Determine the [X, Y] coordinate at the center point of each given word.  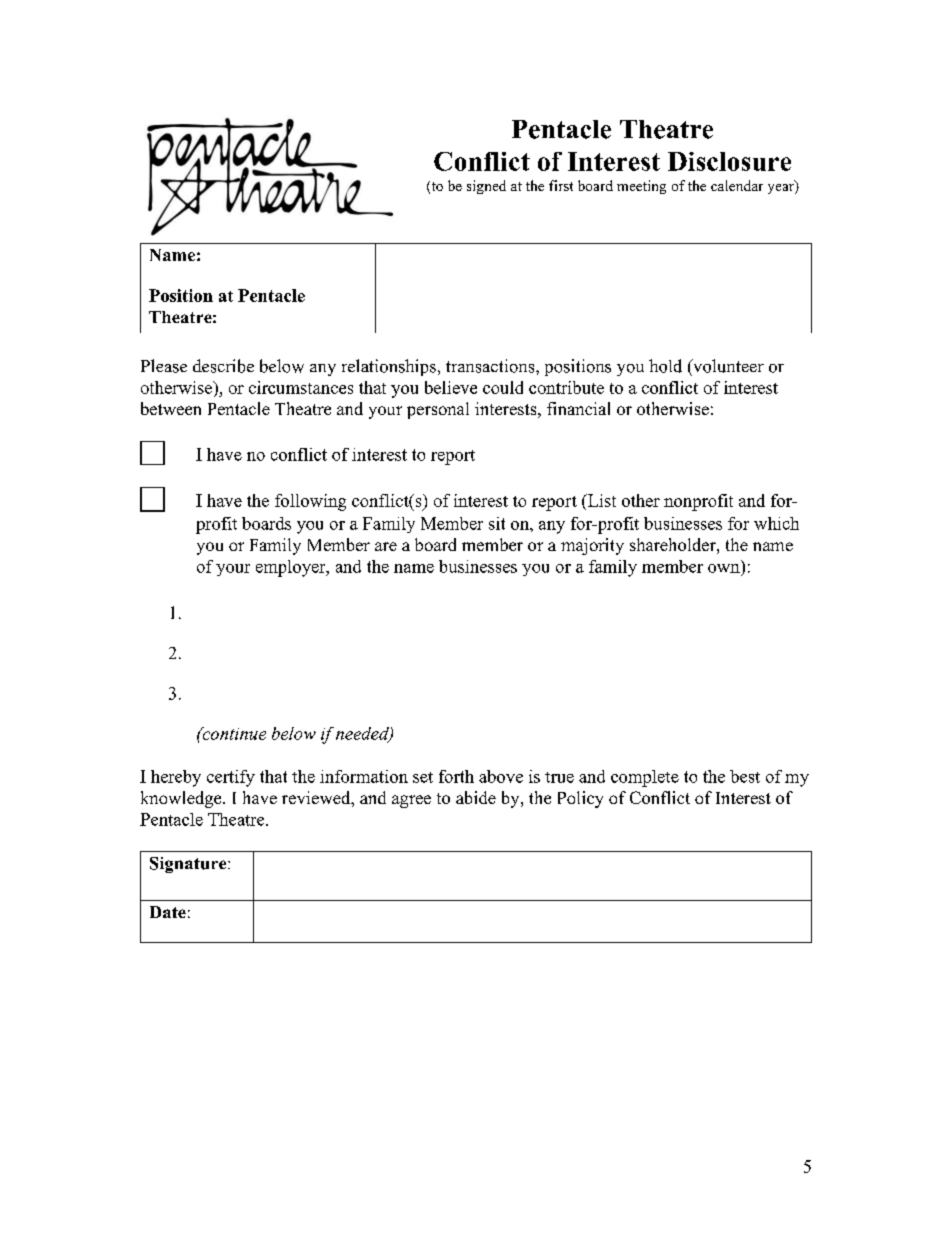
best [745, 776]
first [561, 185]
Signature [189, 865]
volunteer [727, 366]
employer [292, 568]
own [724, 568]
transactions [491, 366]
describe [223, 366]
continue [233, 733]
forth [456, 776]
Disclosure [729, 161]
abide [476, 797]
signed [486, 187]
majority [592, 546]
